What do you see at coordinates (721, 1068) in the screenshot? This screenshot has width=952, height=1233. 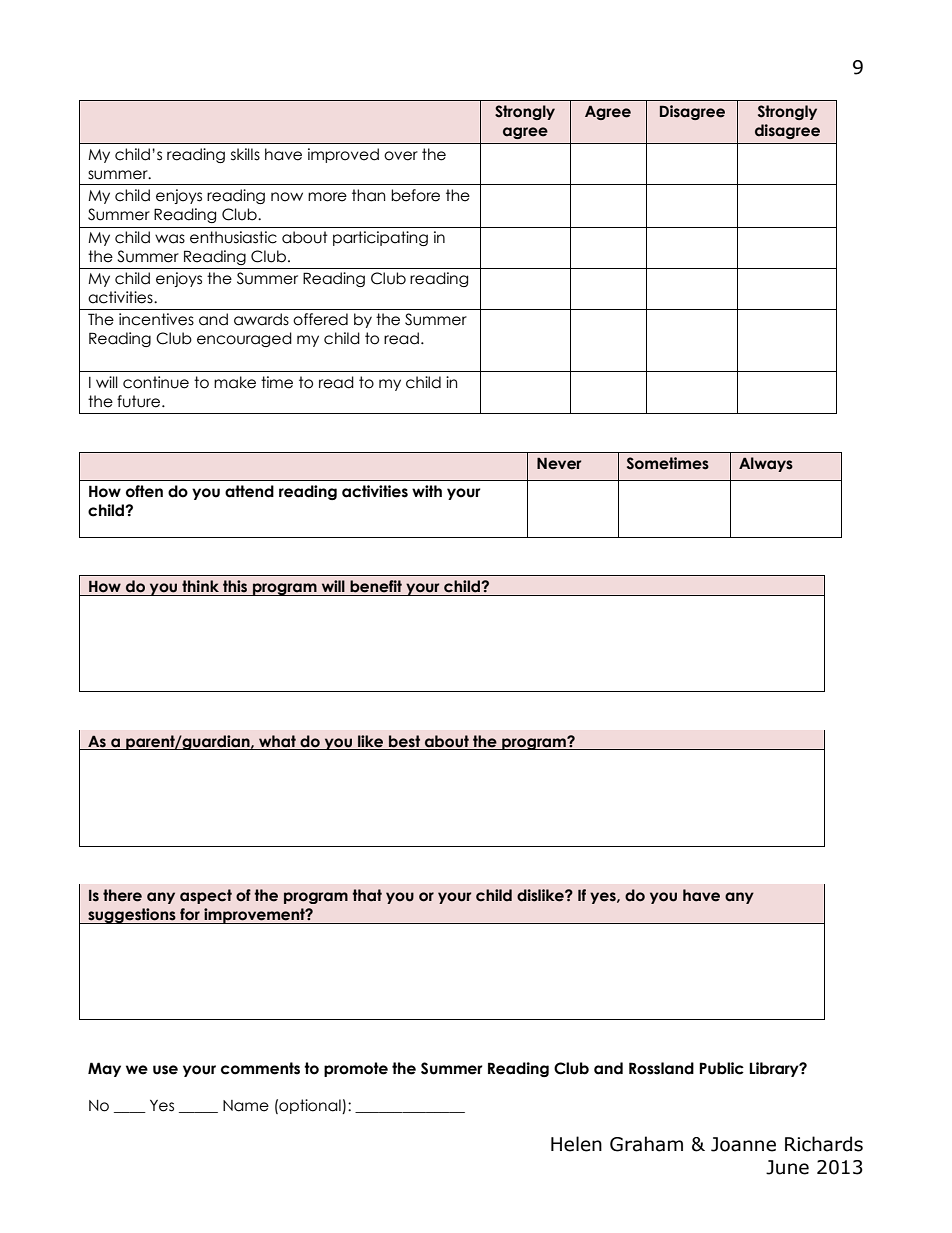 I see `Public` at bounding box center [721, 1068].
